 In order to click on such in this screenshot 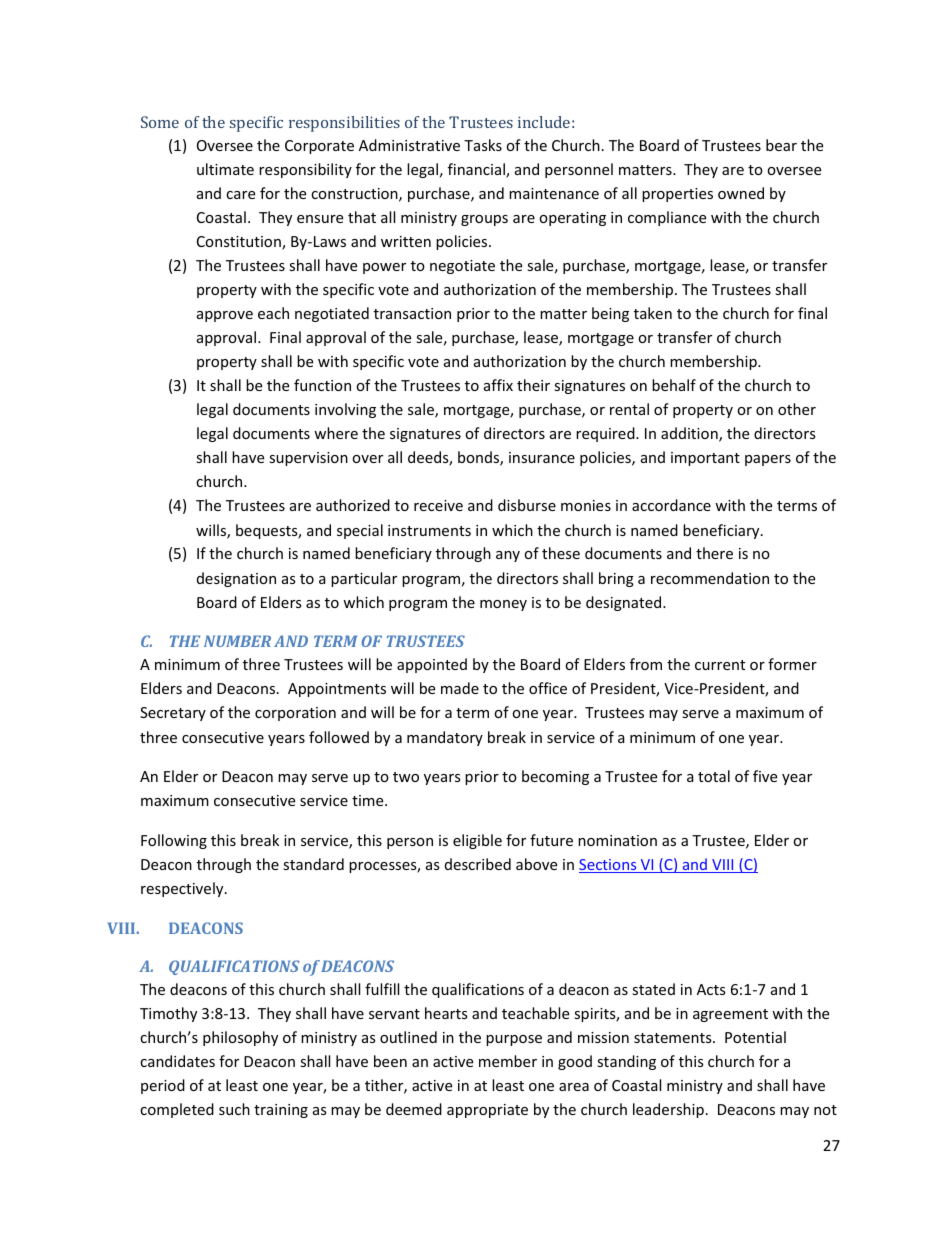, I will do `click(234, 1109)`.
